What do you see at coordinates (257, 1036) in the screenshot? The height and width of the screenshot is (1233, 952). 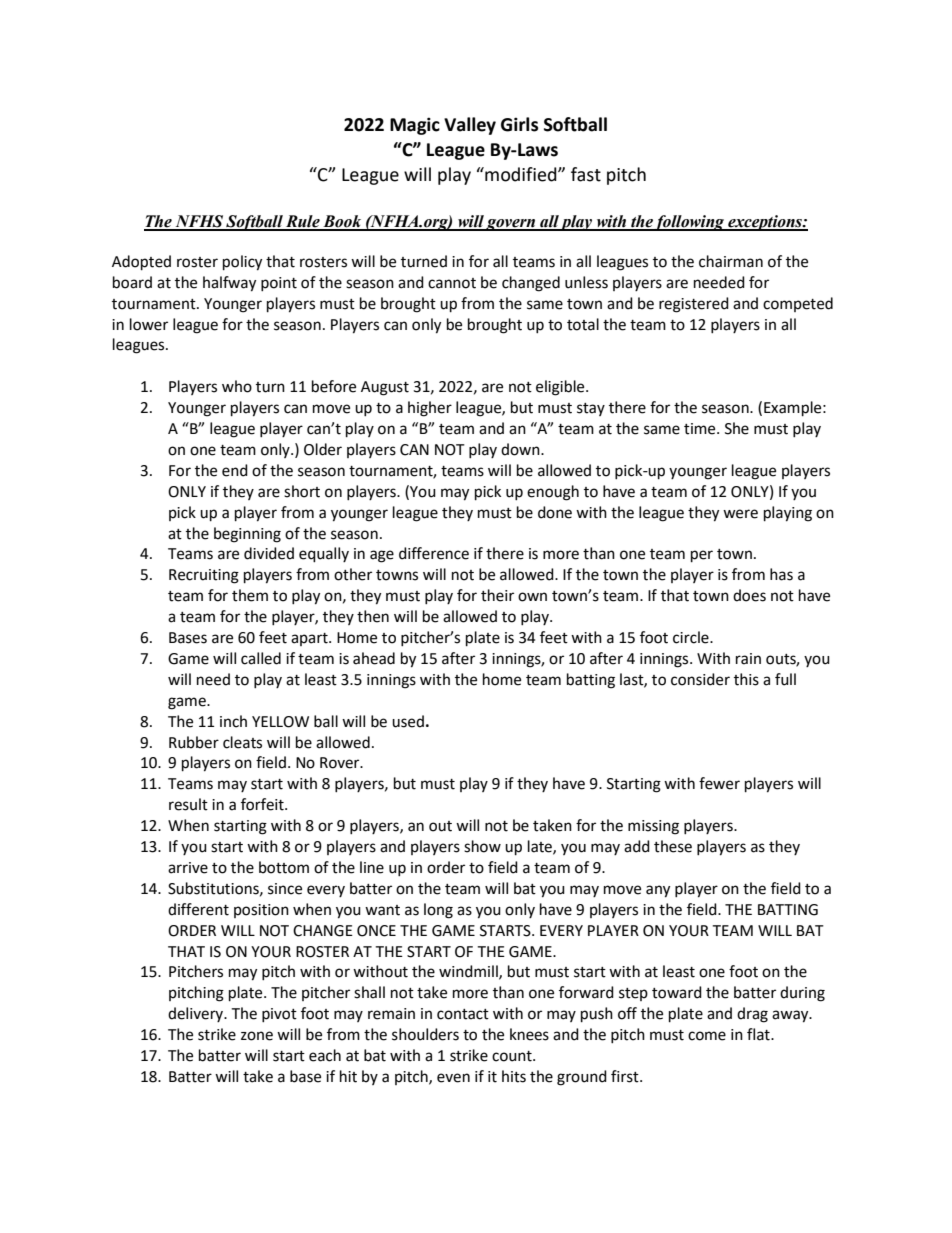 I see `zone` at bounding box center [257, 1036].
